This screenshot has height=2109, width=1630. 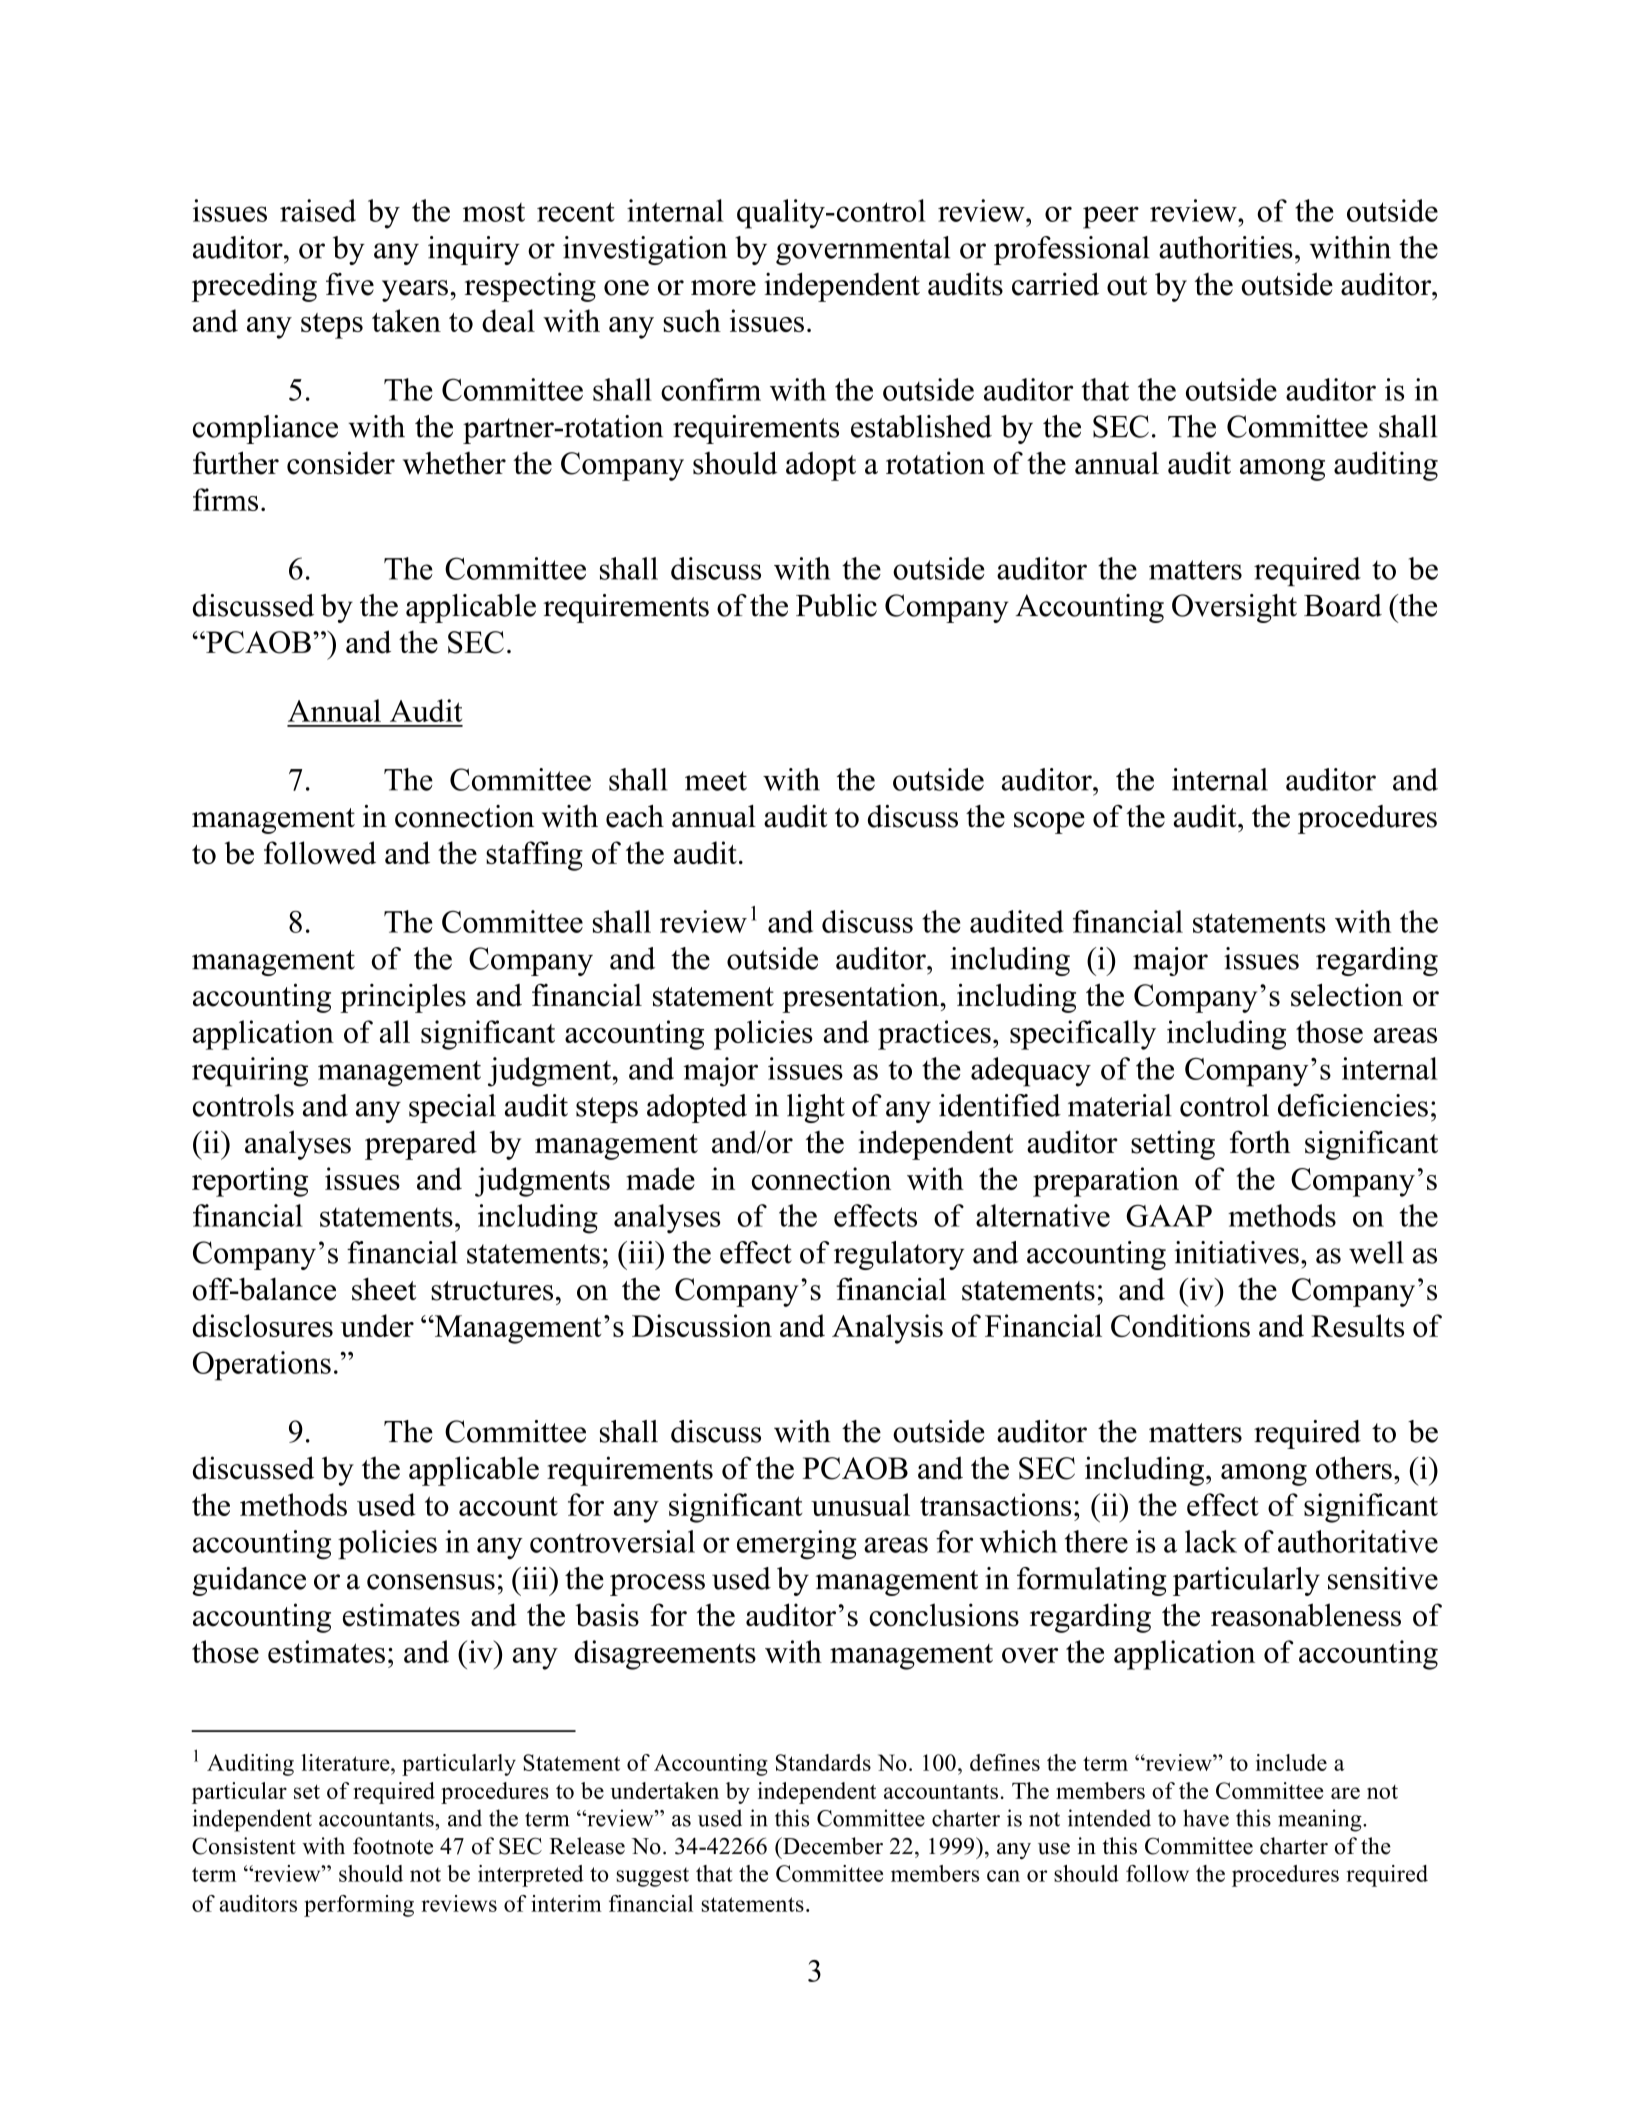 I want to click on principles, so click(x=403, y=998).
